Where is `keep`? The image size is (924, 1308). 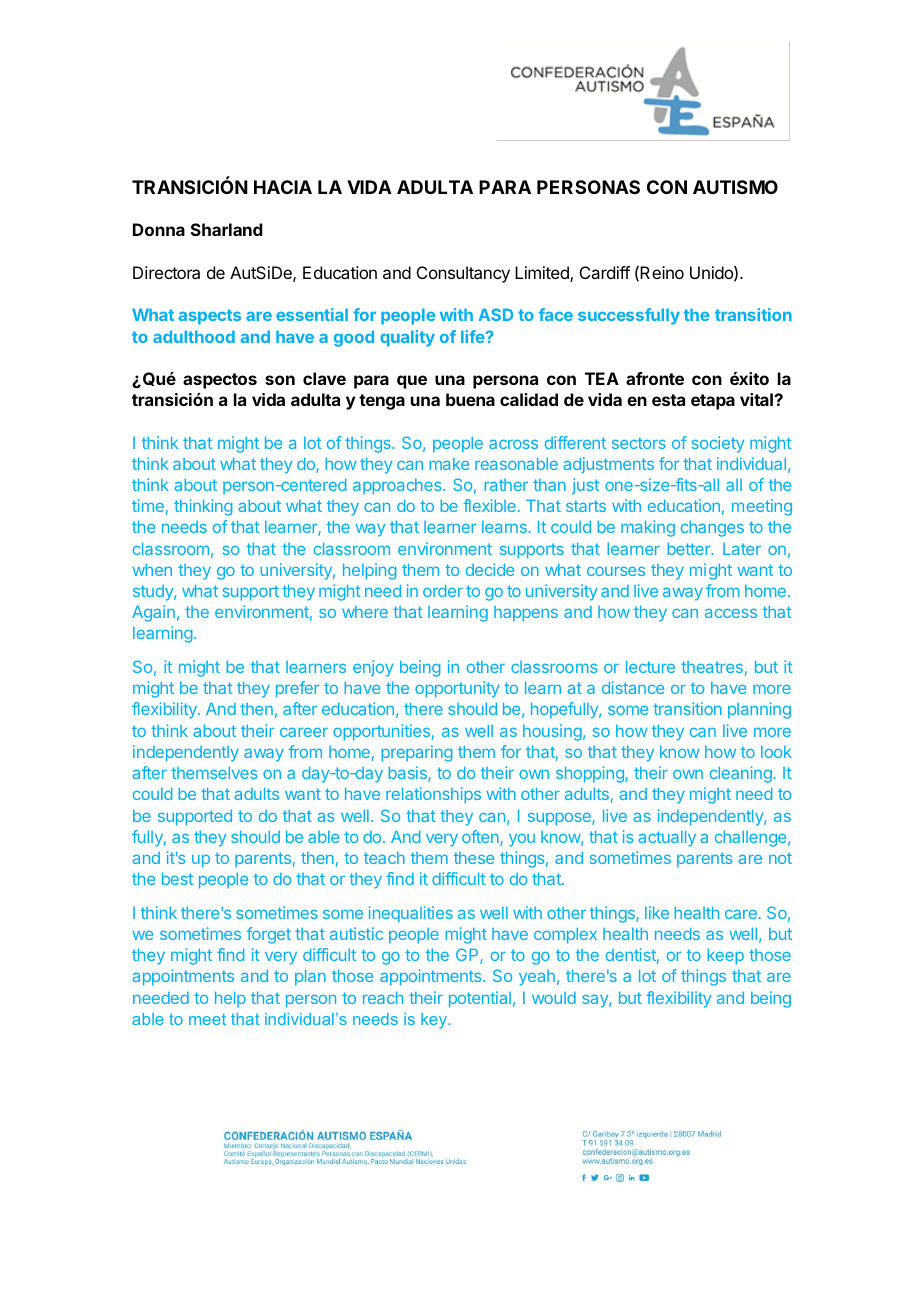 keep is located at coordinates (725, 956).
